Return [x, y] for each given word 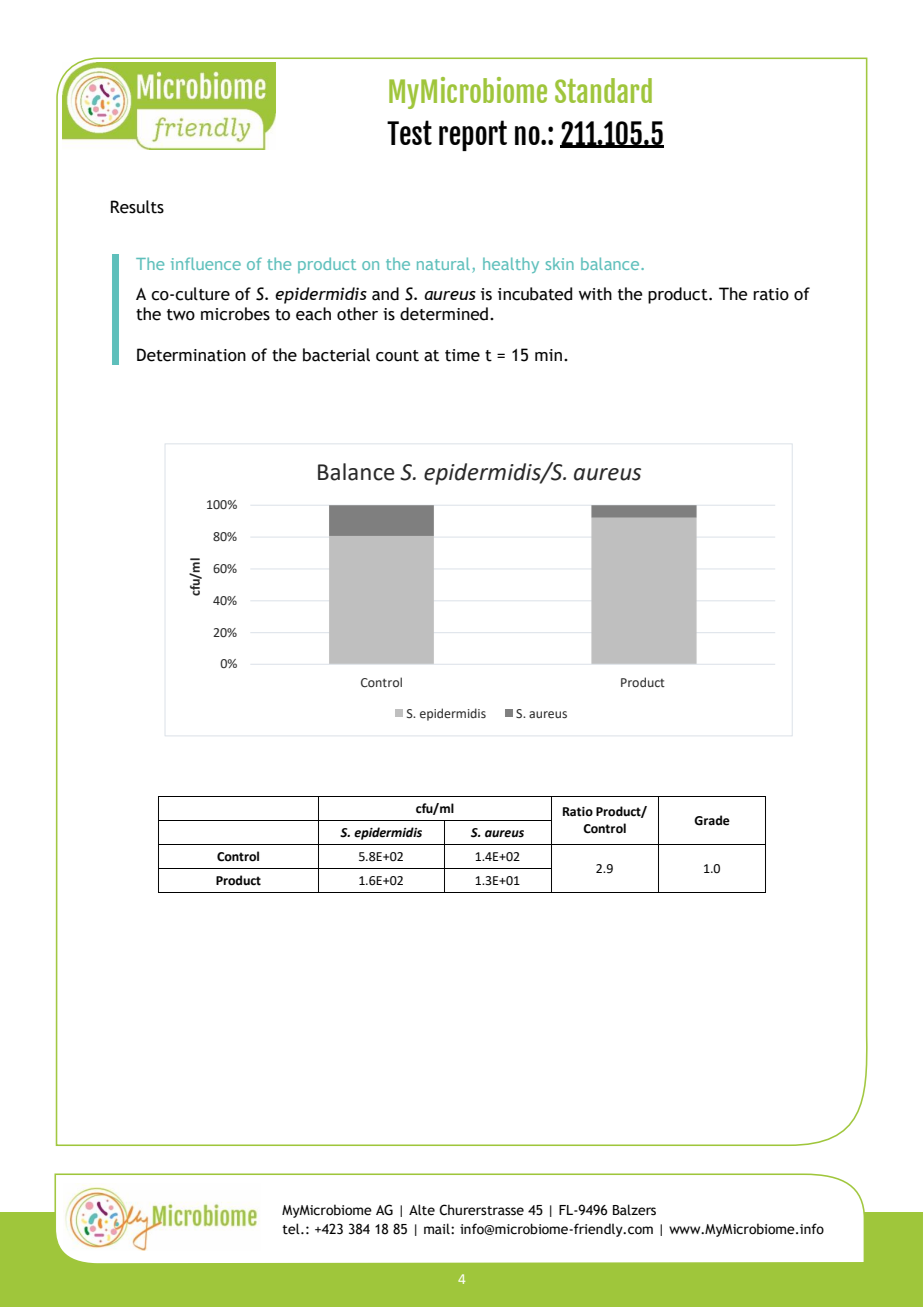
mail [438, 1229]
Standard [603, 90]
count [397, 356]
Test [409, 132]
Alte [422, 1210]
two [181, 315]
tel [292, 1229]
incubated [535, 294]
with [595, 294]
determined [444, 314]
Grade [712, 820]
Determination [191, 355]
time [462, 355]
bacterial [336, 355]
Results [137, 207]
